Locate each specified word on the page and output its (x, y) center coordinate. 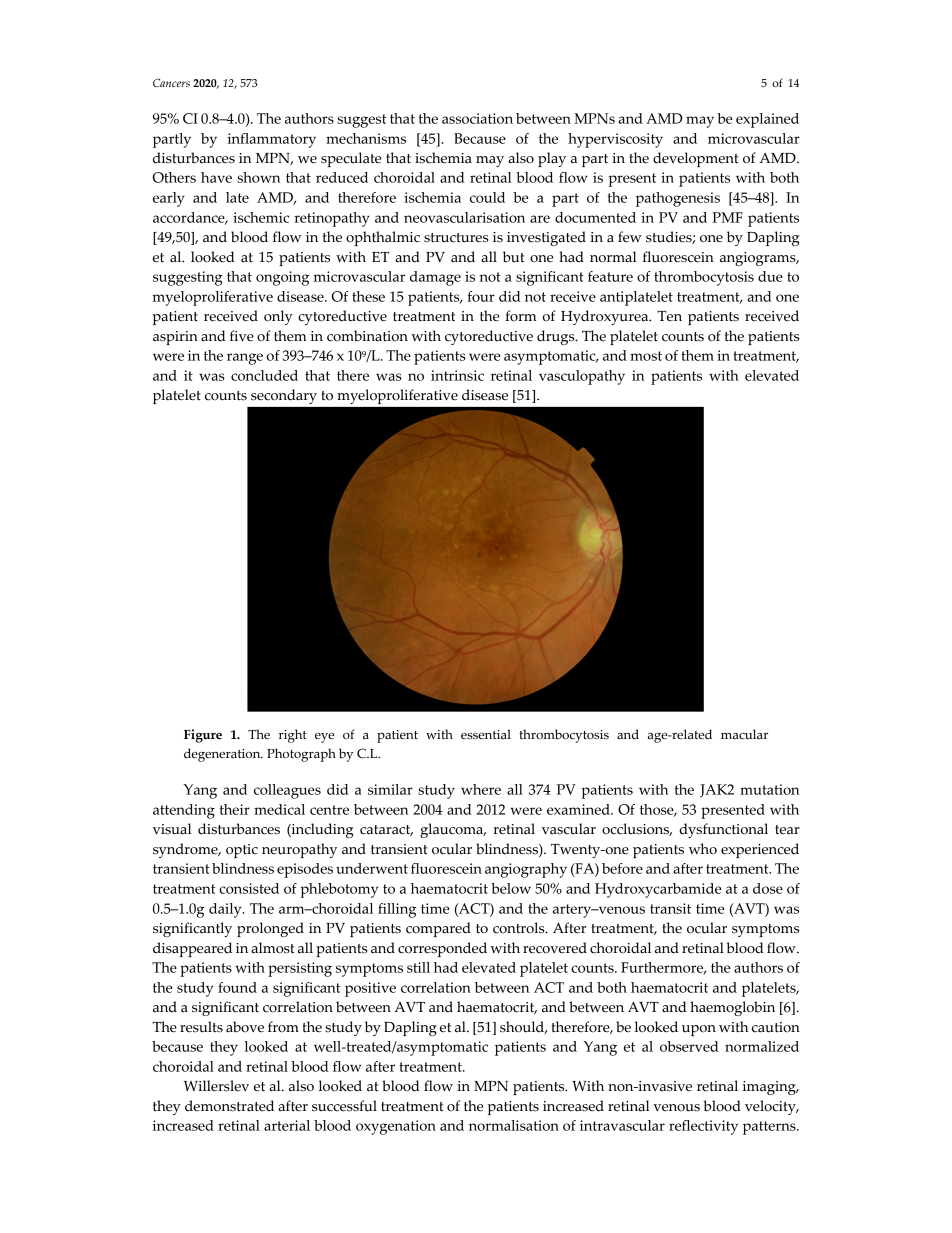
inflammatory (272, 140)
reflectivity (703, 1127)
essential (486, 734)
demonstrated (229, 1106)
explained (767, 120)
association (477, 118)
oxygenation (396, 1127)
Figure (203, 736)
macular (744, 734)
